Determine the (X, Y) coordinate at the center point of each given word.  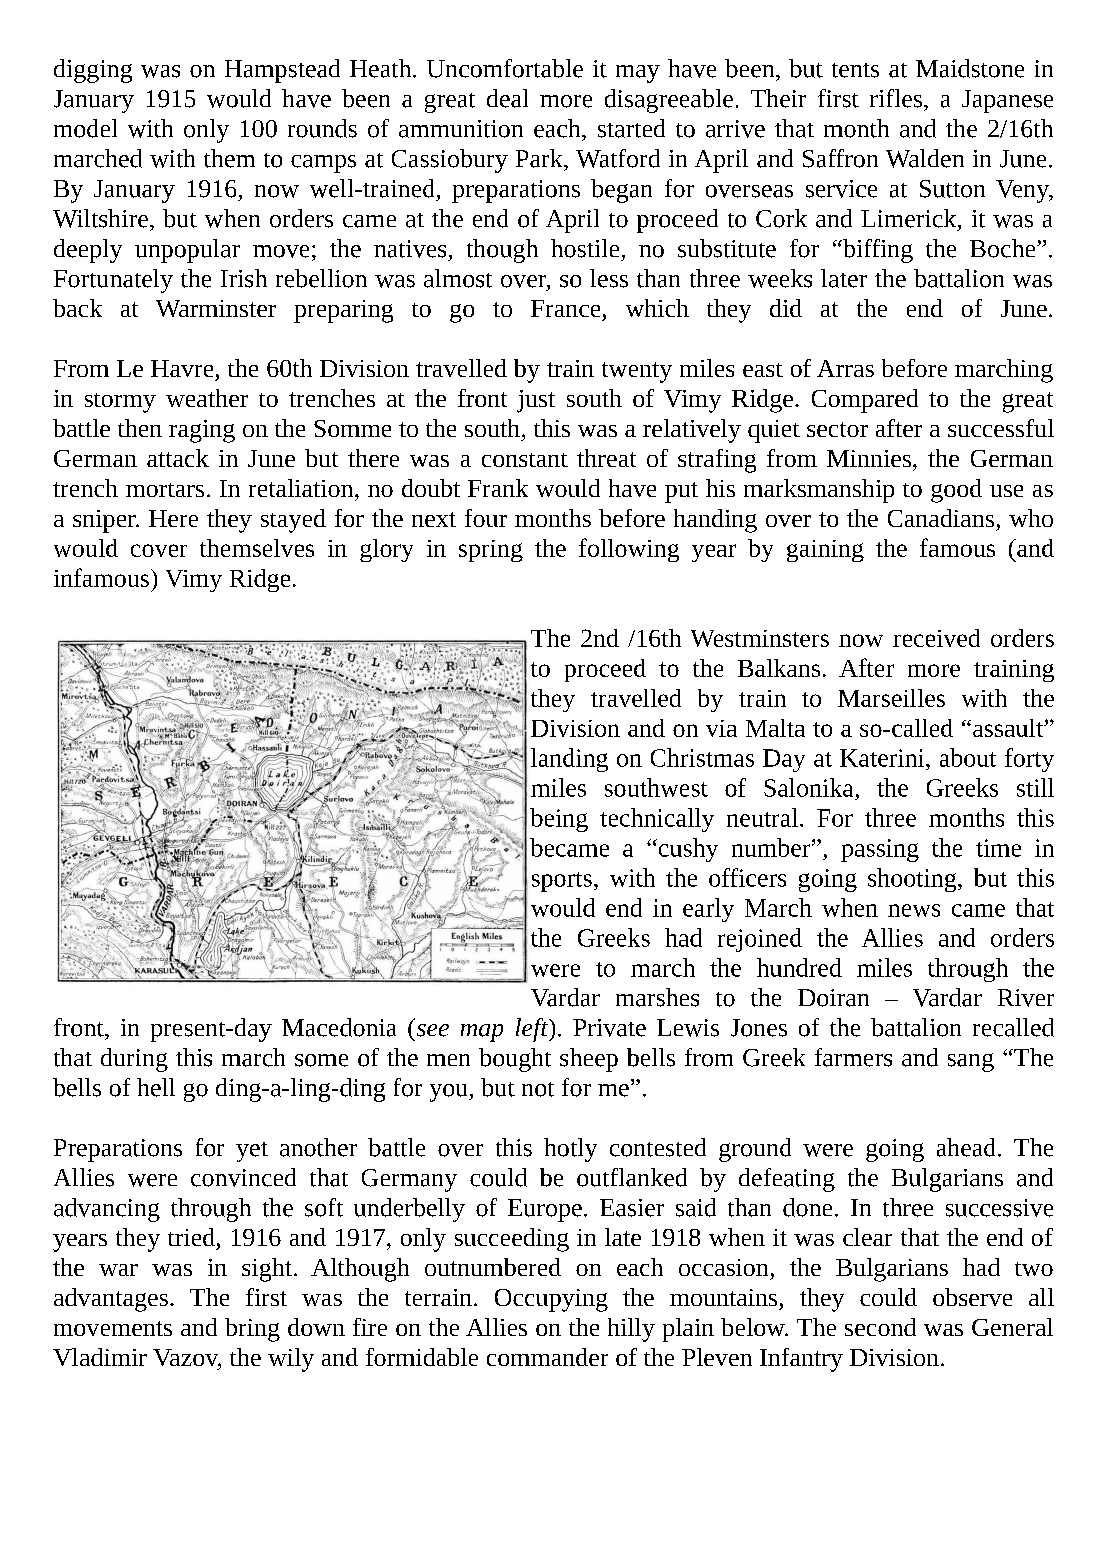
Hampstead (282, 71)
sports (562, 882)
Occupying (551, 1300)
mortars (165, 490)
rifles (896, 98)
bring (252, 1330)
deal (507, 98)
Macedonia (339, 1027)
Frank (498, 488)
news (914, 910)
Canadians (941, 518)
